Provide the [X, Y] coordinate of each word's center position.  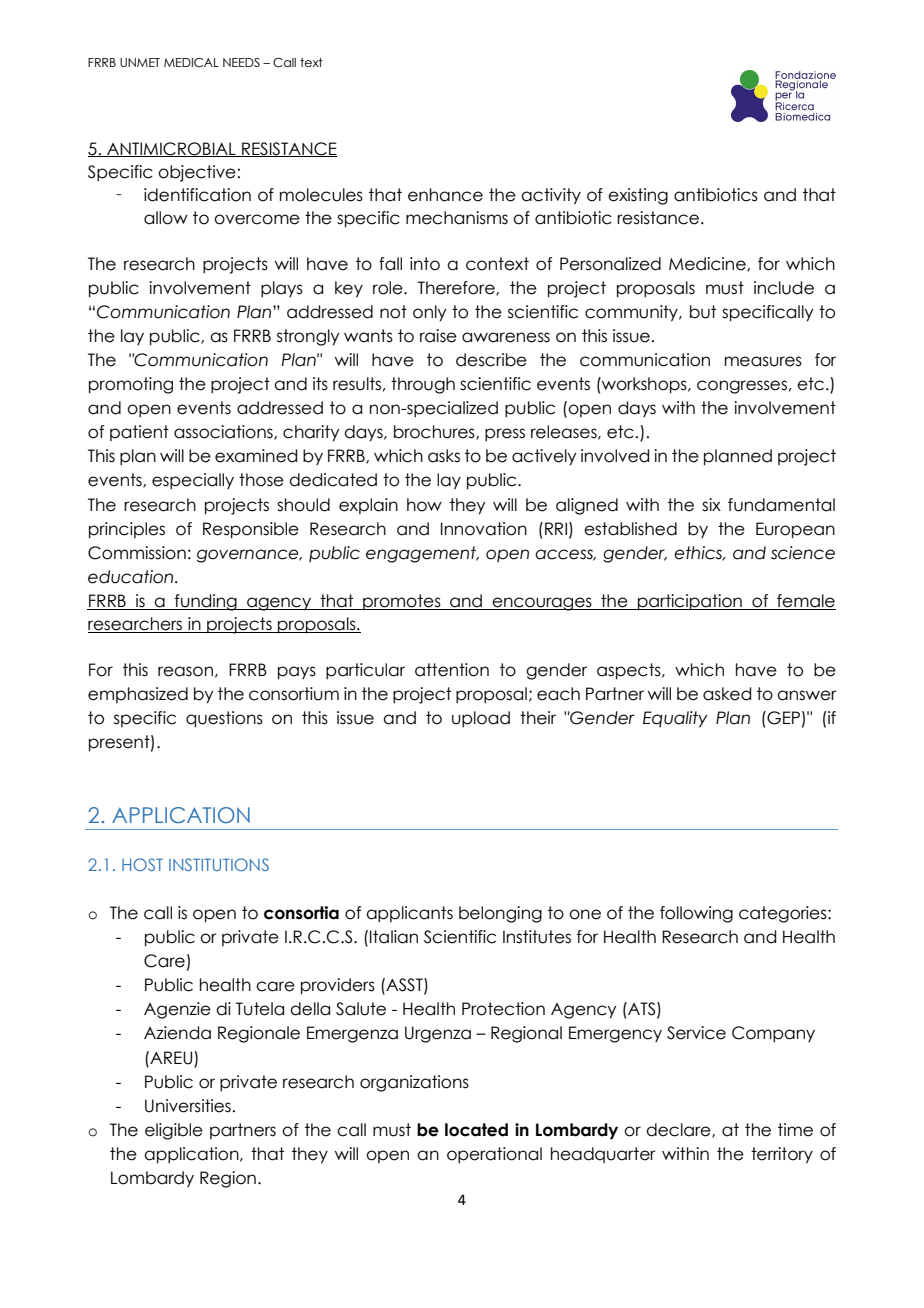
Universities [188, 1106]
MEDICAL [191, 62]
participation [690, 602]
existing [638, 196]
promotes [402, 602]
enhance [445, 195]
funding [206, 602]
